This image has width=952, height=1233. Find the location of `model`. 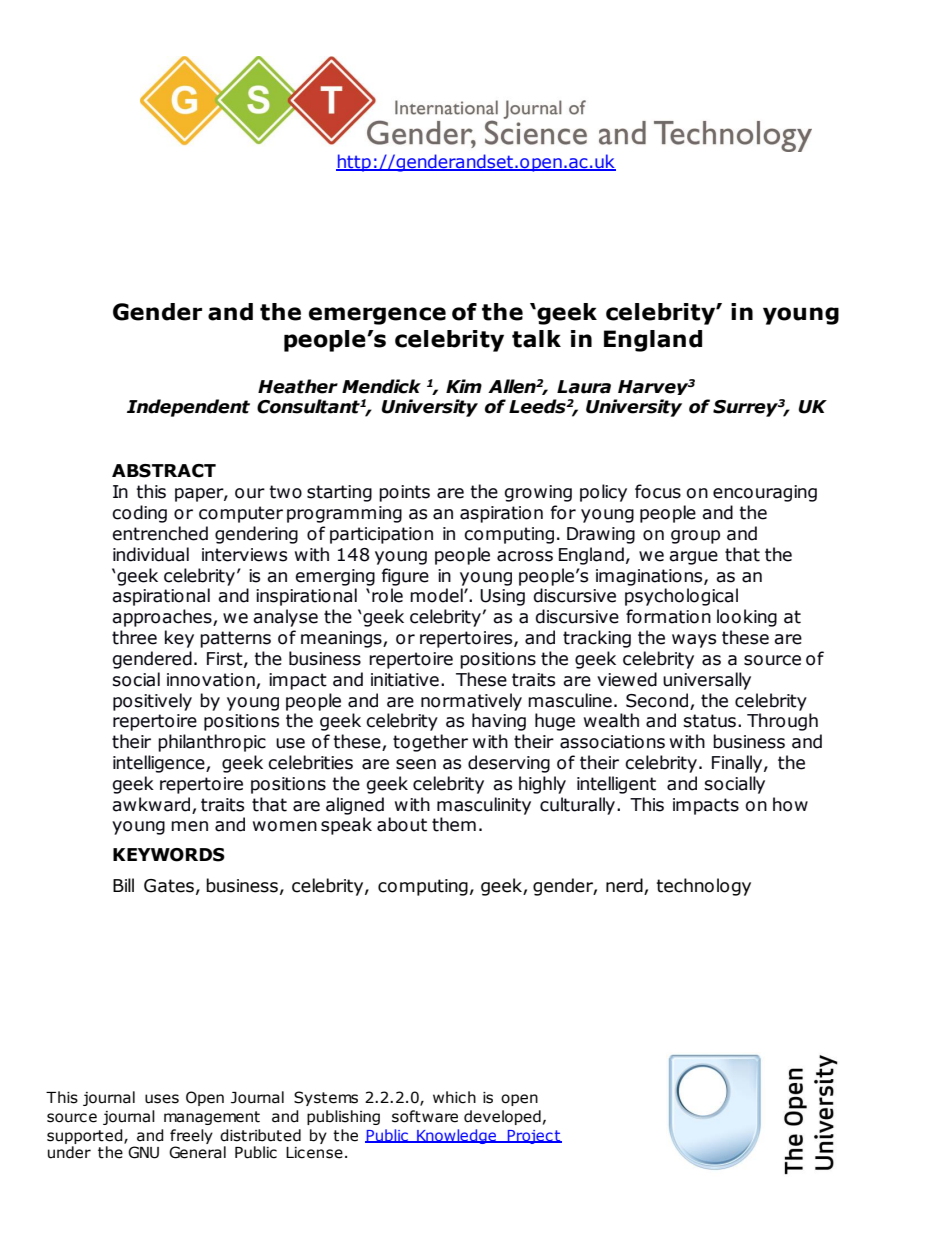

model is located at coordinates (437, 595).
